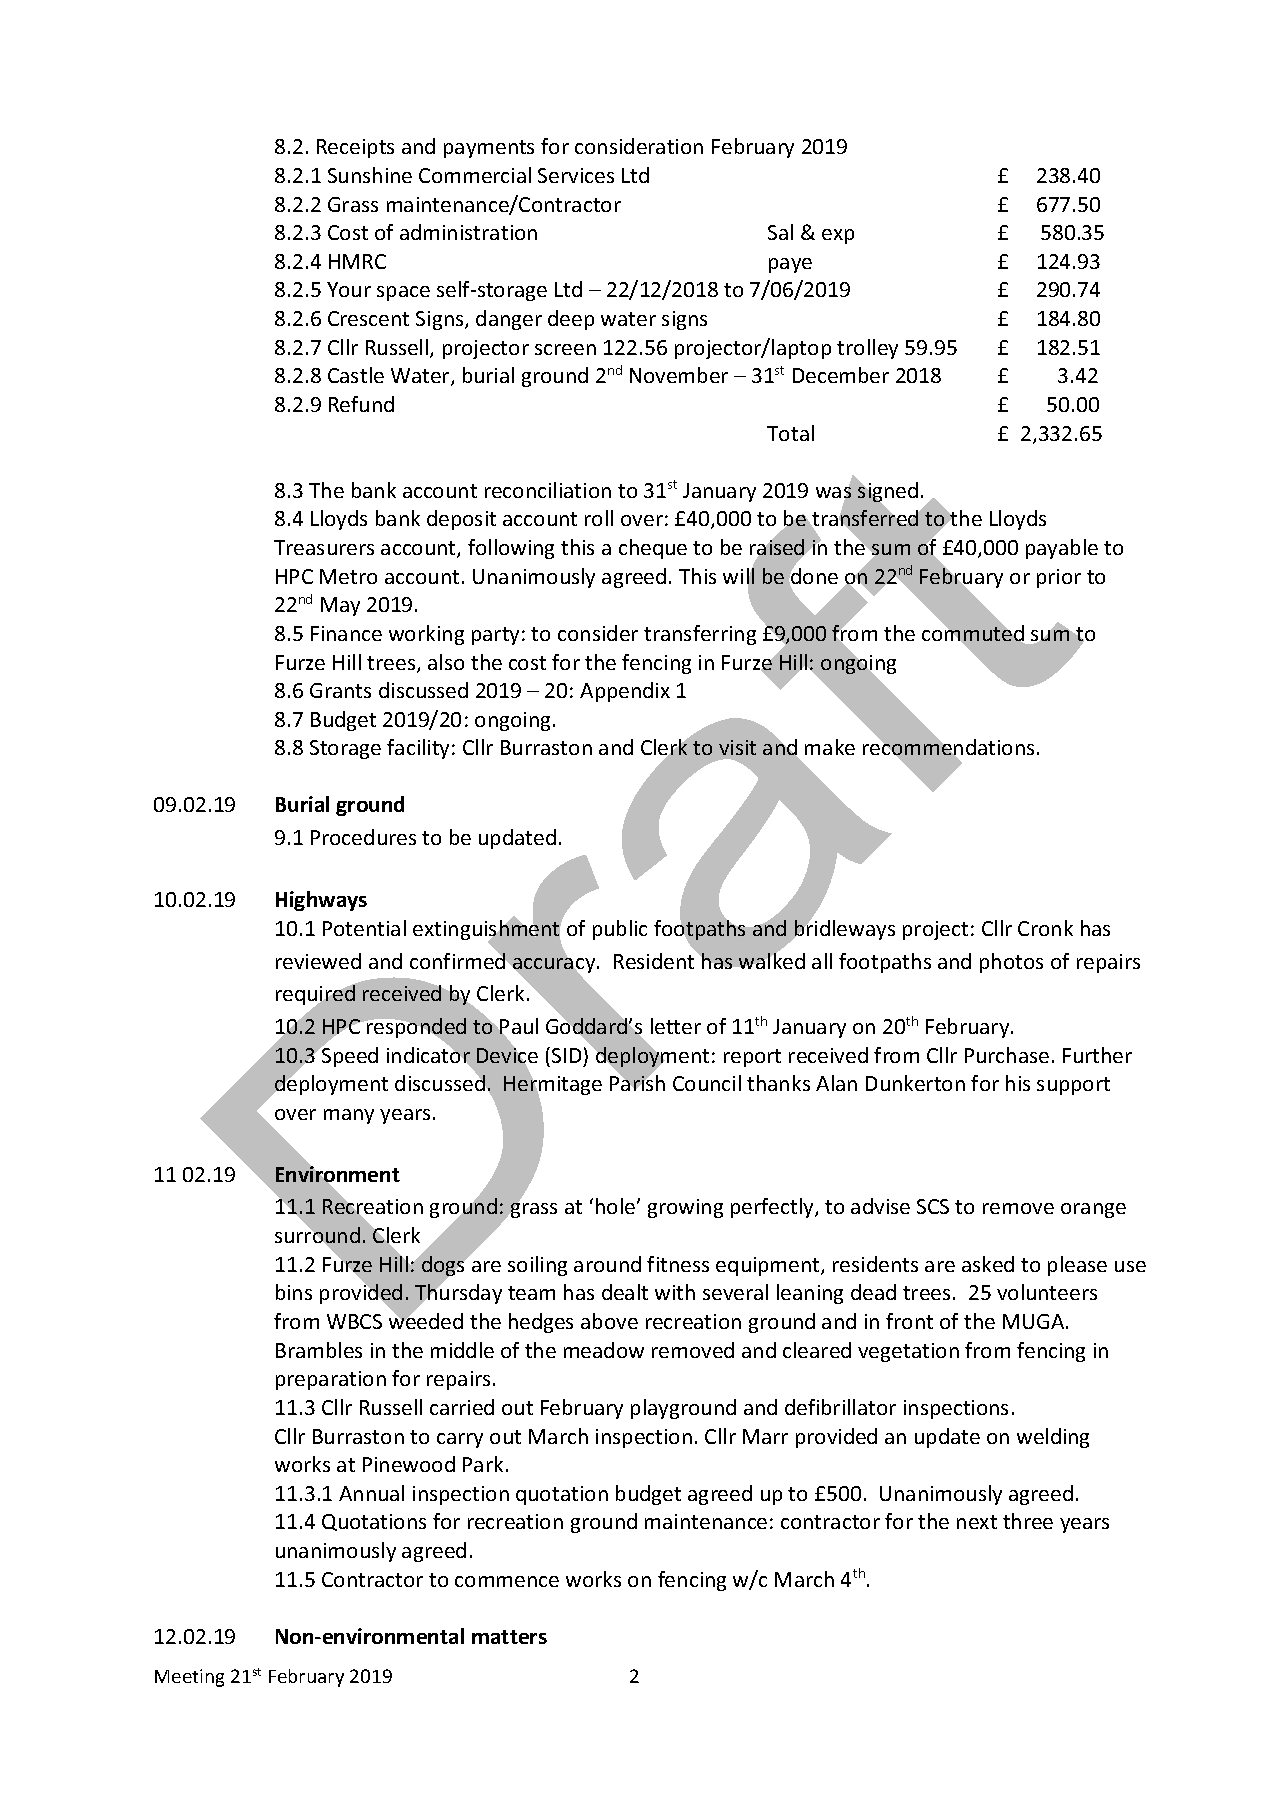 The width and height of the image is (1269, 1794). Describe the element at coordinates (620, 930) in the image. I see `public` at that location.
